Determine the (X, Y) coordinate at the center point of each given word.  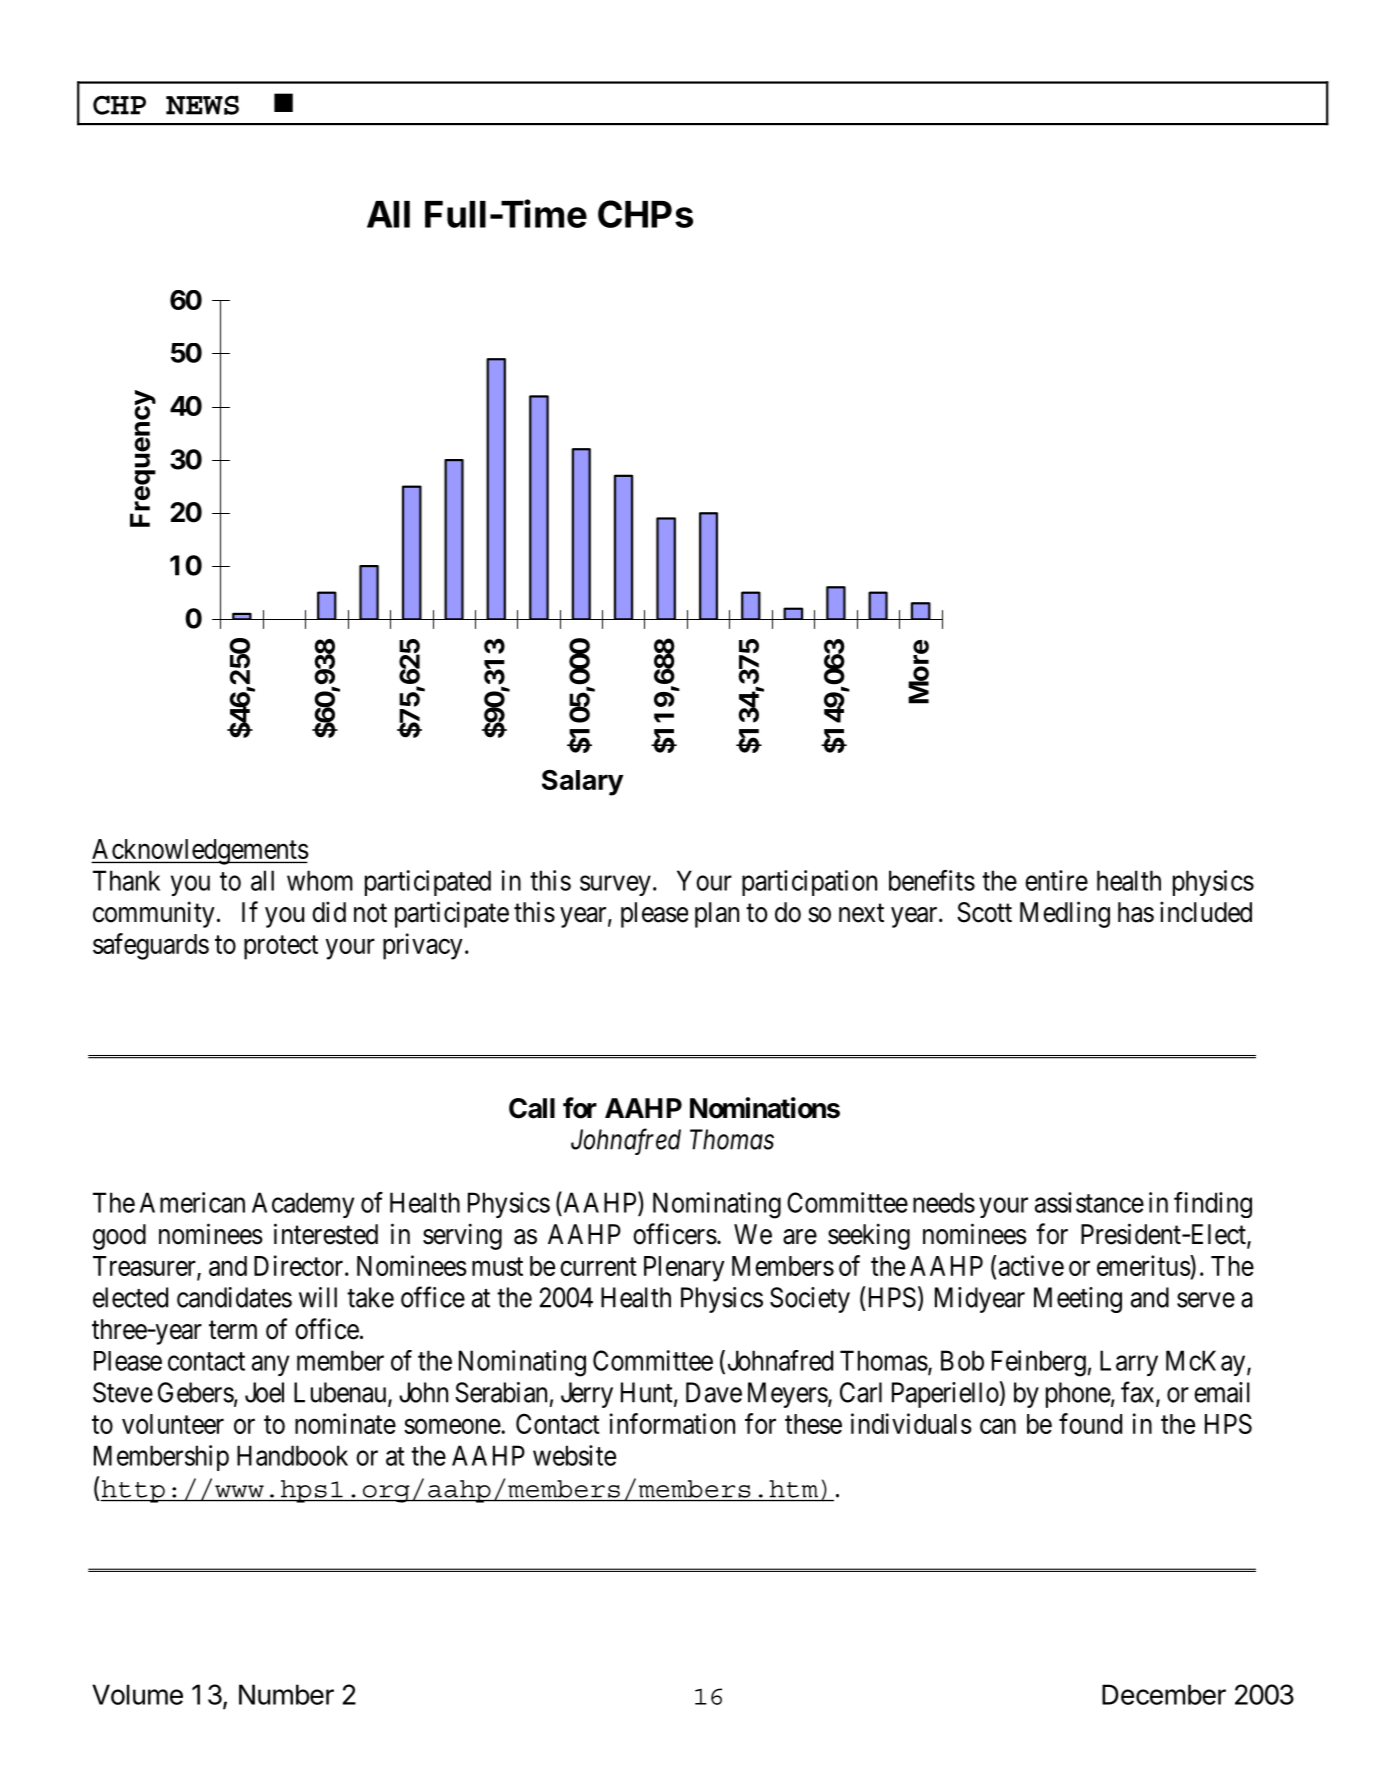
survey (615, 885)
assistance (1089, 1202)
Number (286, 1694)
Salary (582, 782)
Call (532, 1108)
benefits (932, 880)
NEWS (202, 105)
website (574, 1455)
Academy (303, 1205)
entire (1056, 880)
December (1164, 1694)
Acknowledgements (200, 852)
